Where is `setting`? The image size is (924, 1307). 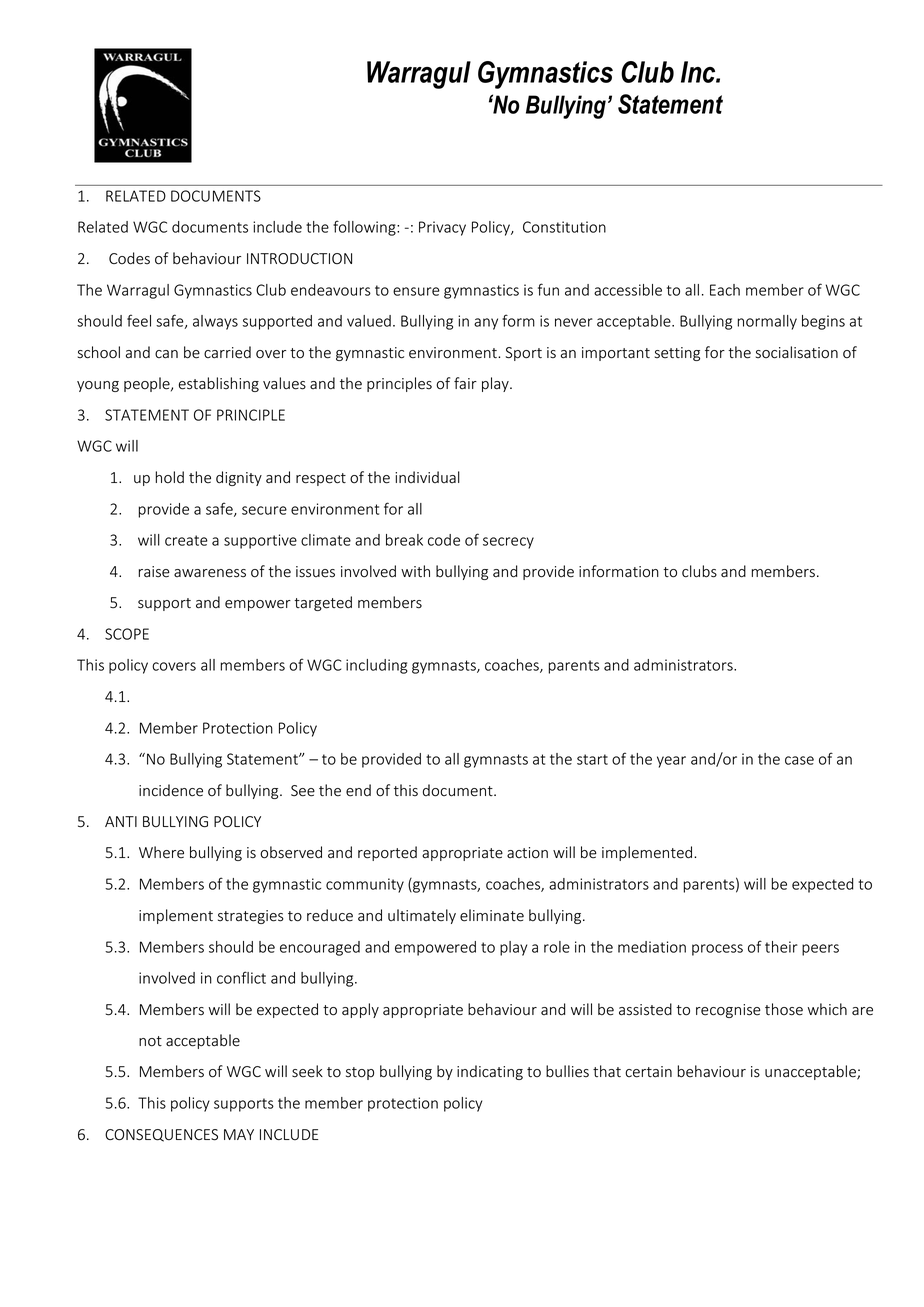 setting is located at coordinates (677, 354).
